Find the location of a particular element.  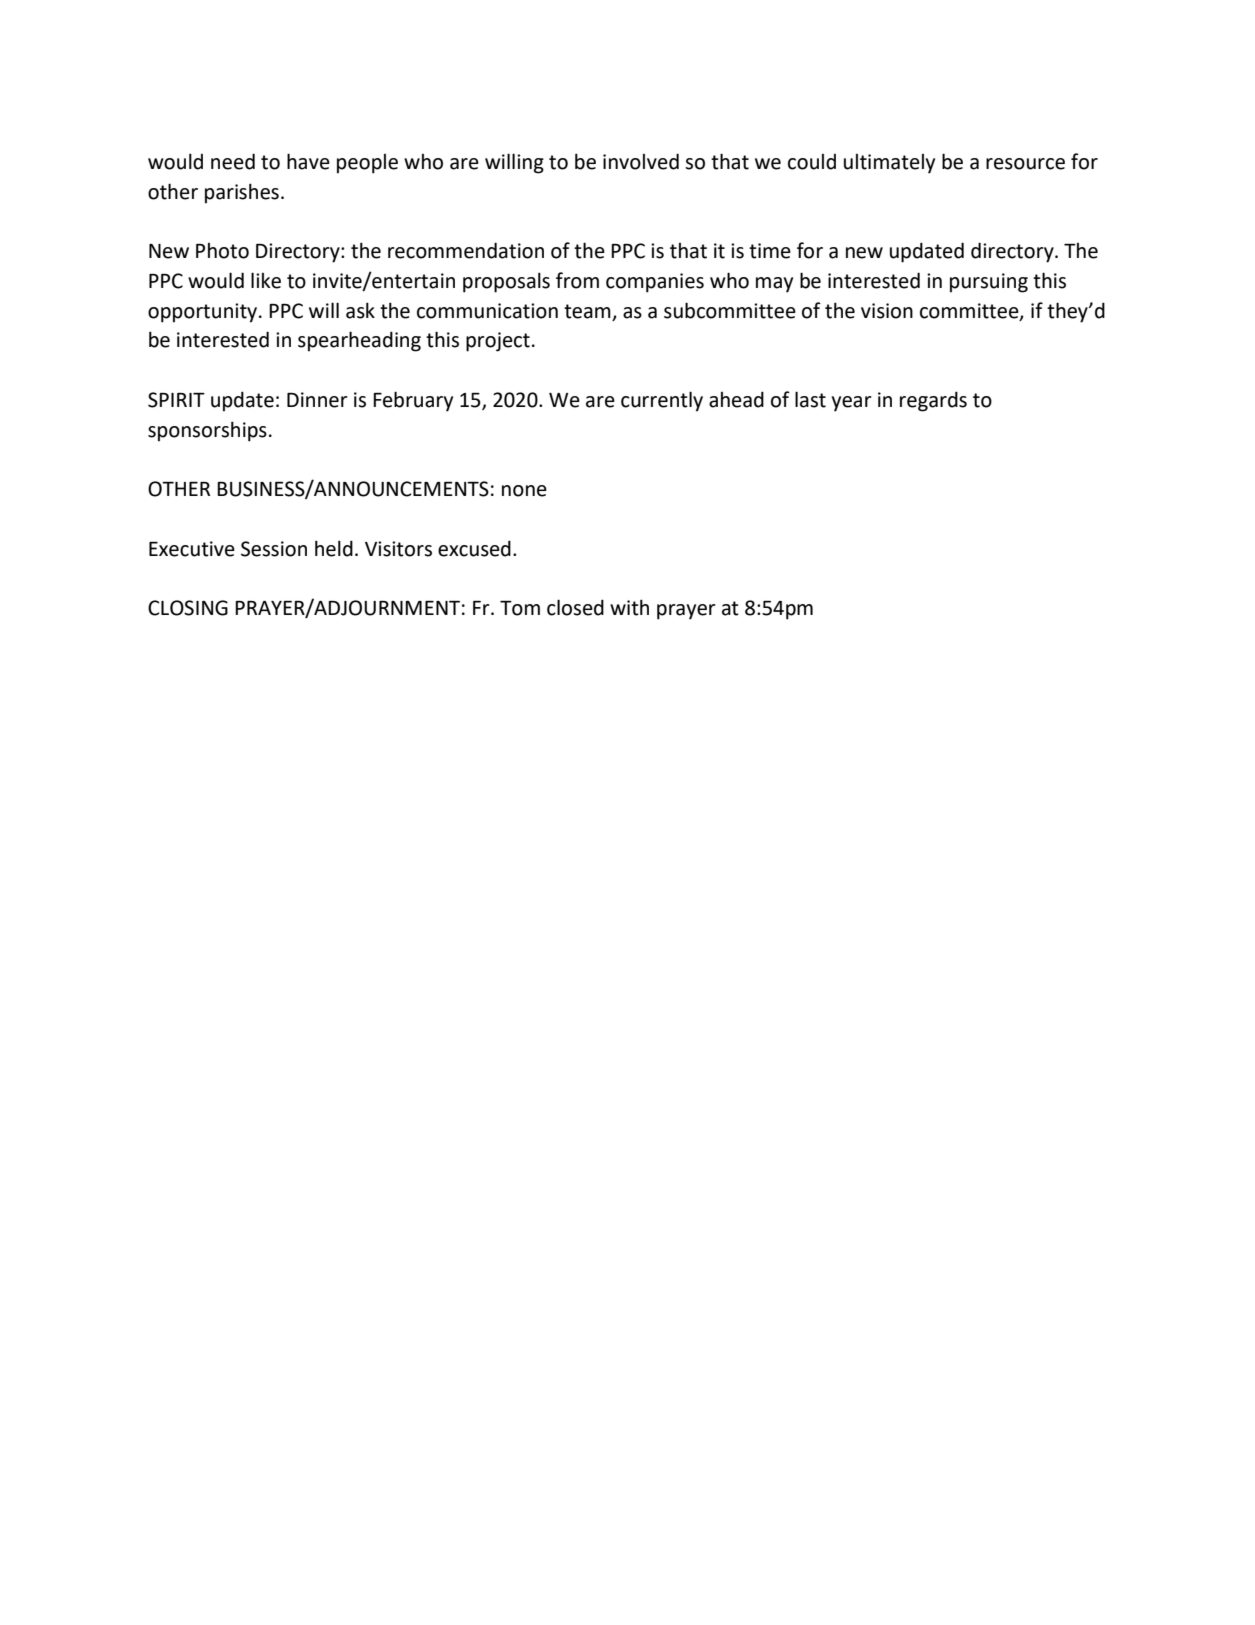

none is located at coordinates (524, 491).
